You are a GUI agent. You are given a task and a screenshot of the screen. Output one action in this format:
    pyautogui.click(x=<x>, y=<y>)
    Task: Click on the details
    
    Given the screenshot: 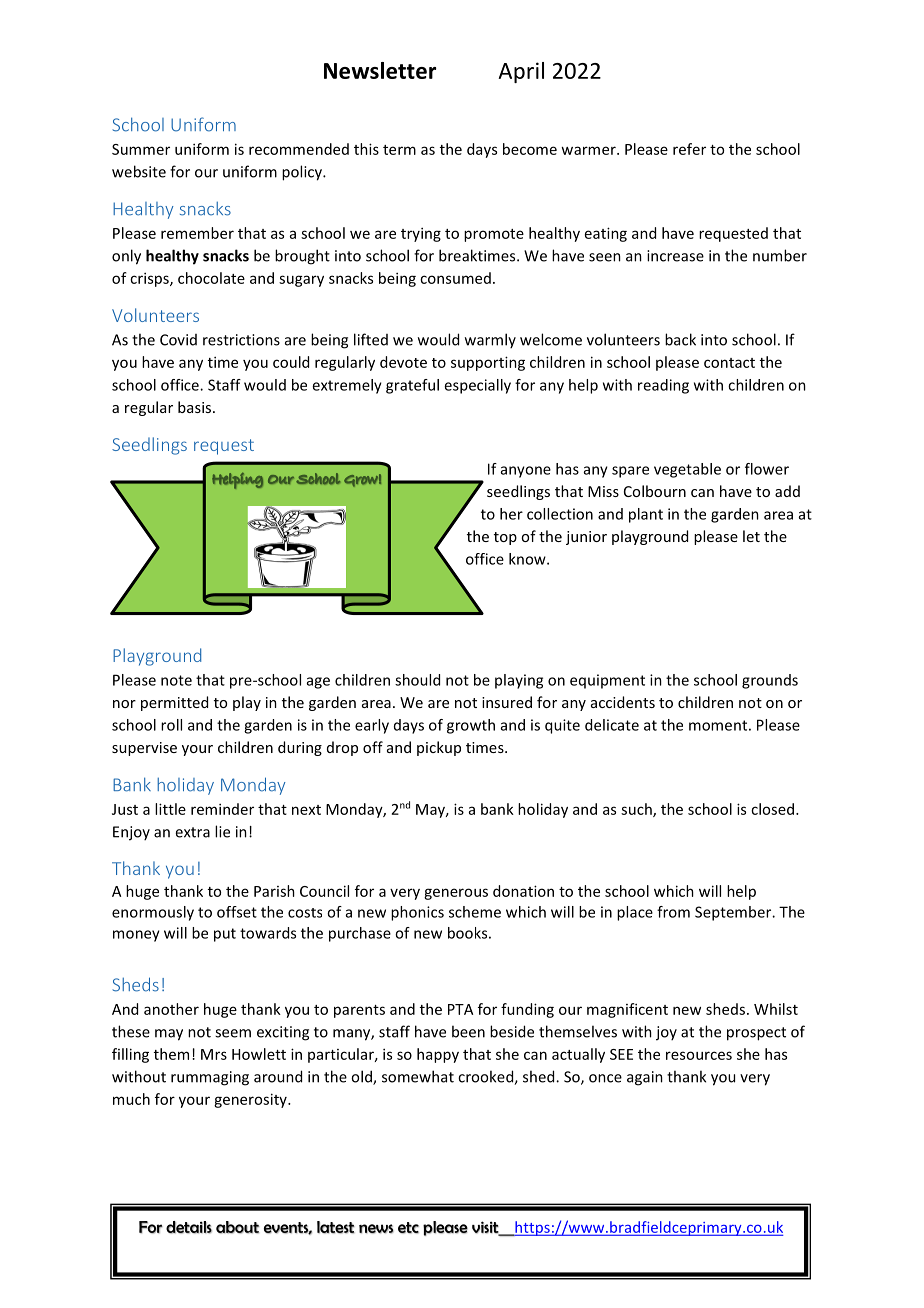 What is the action you would take?
    pyautogui.click(x=189, y=1227)
